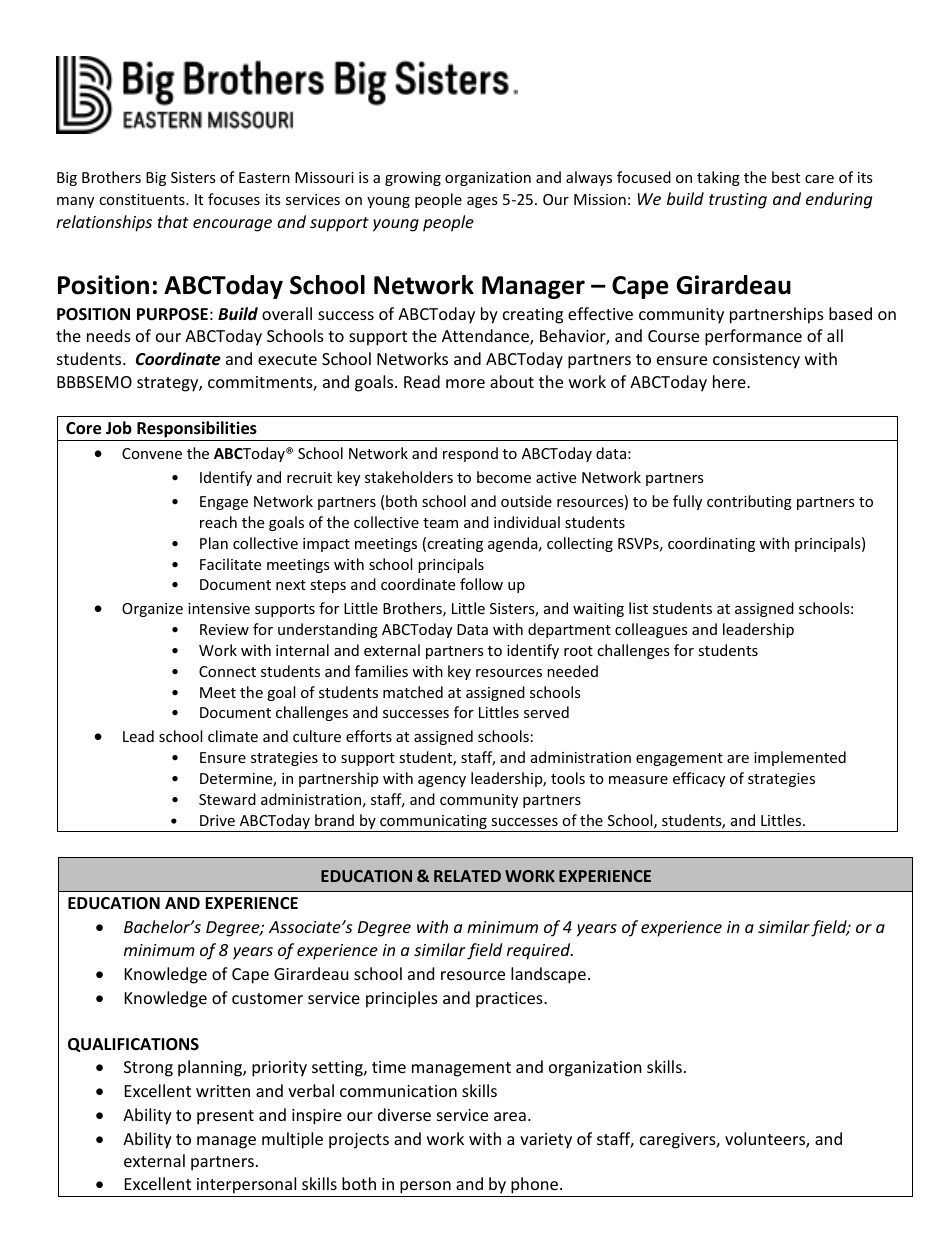 The width and height of the page is (952, 1233). I want to click on implemented, so click(800, 758).
